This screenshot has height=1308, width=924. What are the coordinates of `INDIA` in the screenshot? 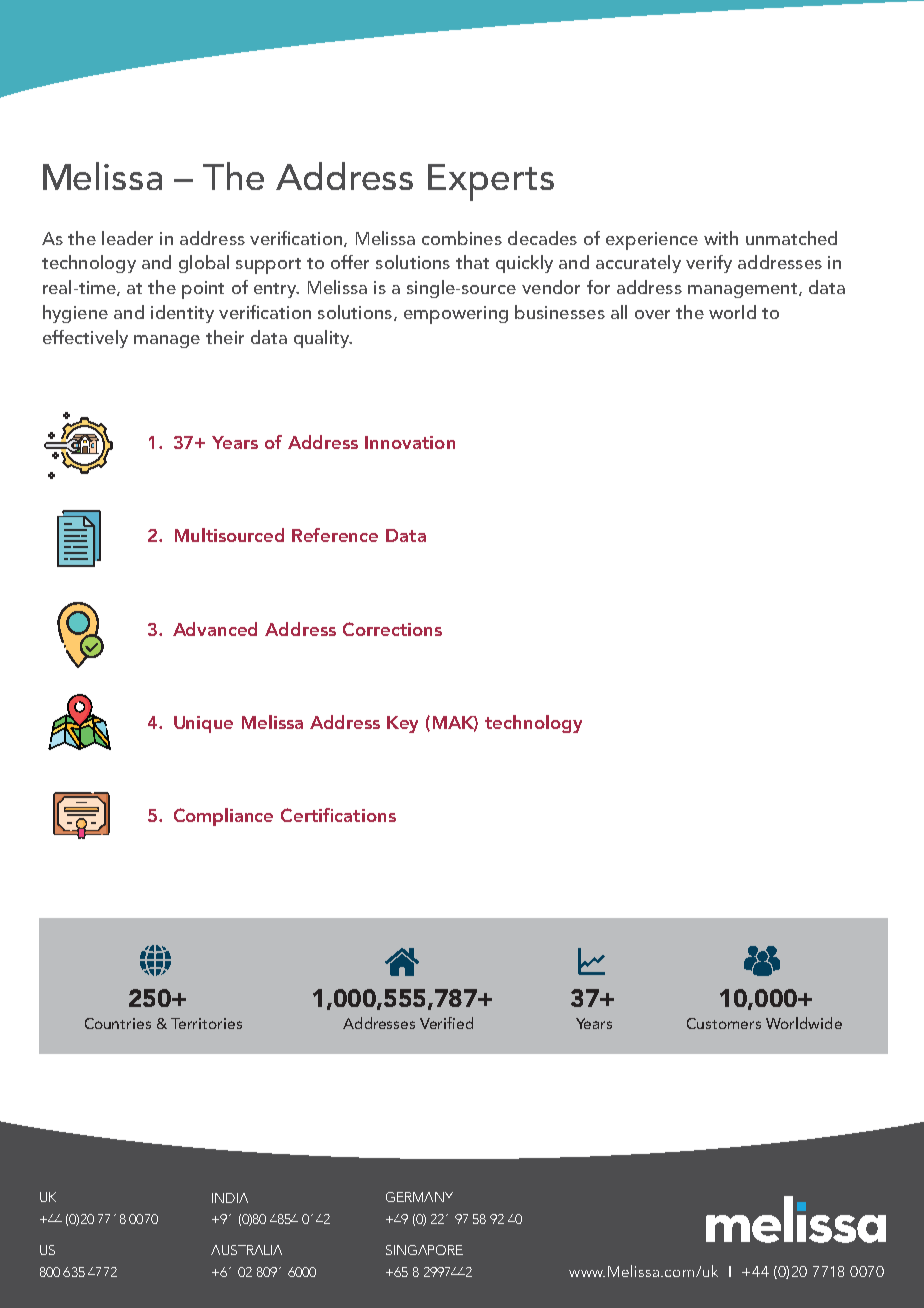 It's located at (230, 1198).
